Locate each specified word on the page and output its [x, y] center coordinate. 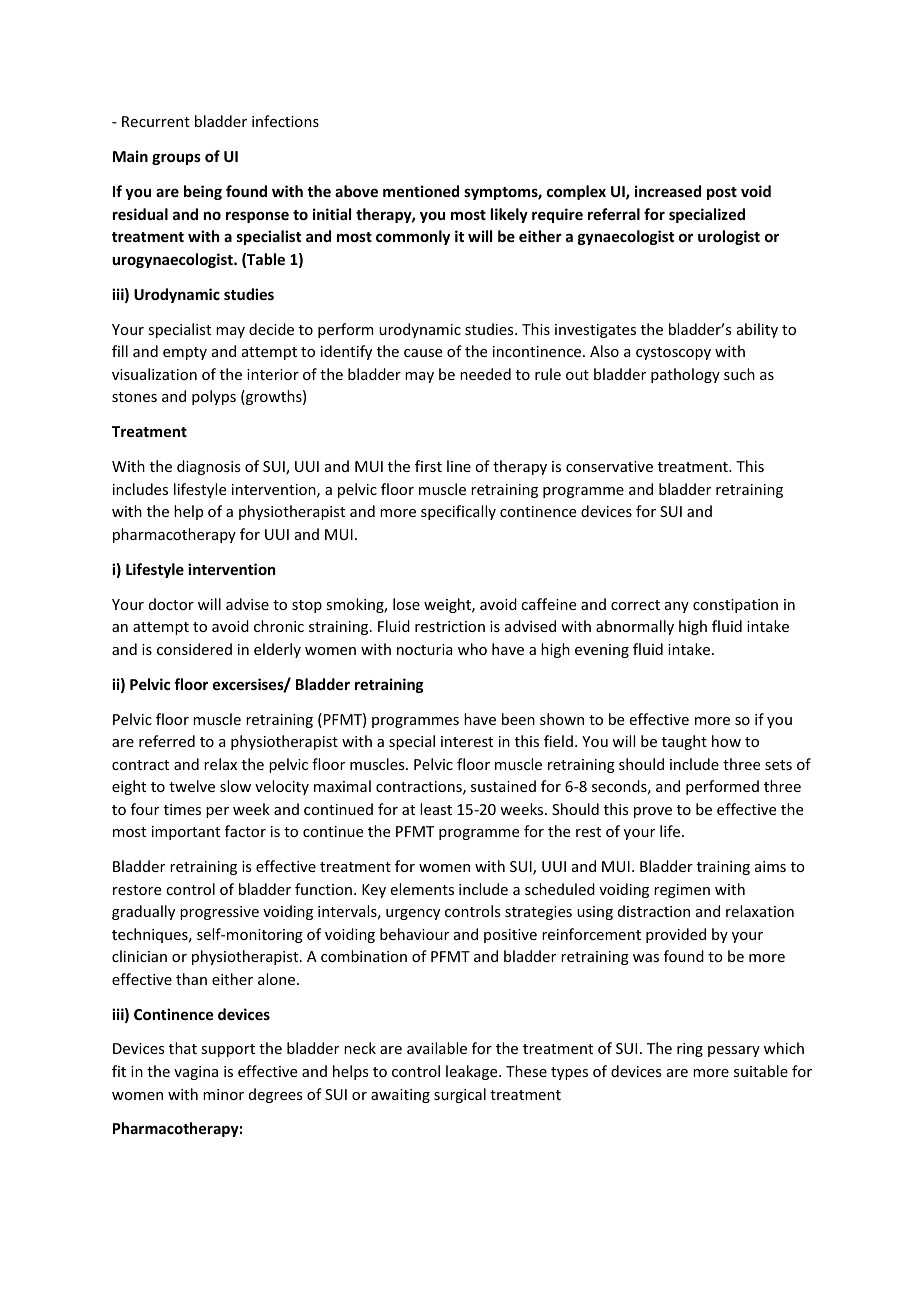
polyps [214, 397]
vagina [196, 1073]
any [677, 607]
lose [406, 604]
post [722, 193]
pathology [685, 375]
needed [485, 374]
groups [176, 159]
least [436, 809]
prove [653, 812]
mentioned [421, 191]
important [186, 833]
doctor [171, 604]
